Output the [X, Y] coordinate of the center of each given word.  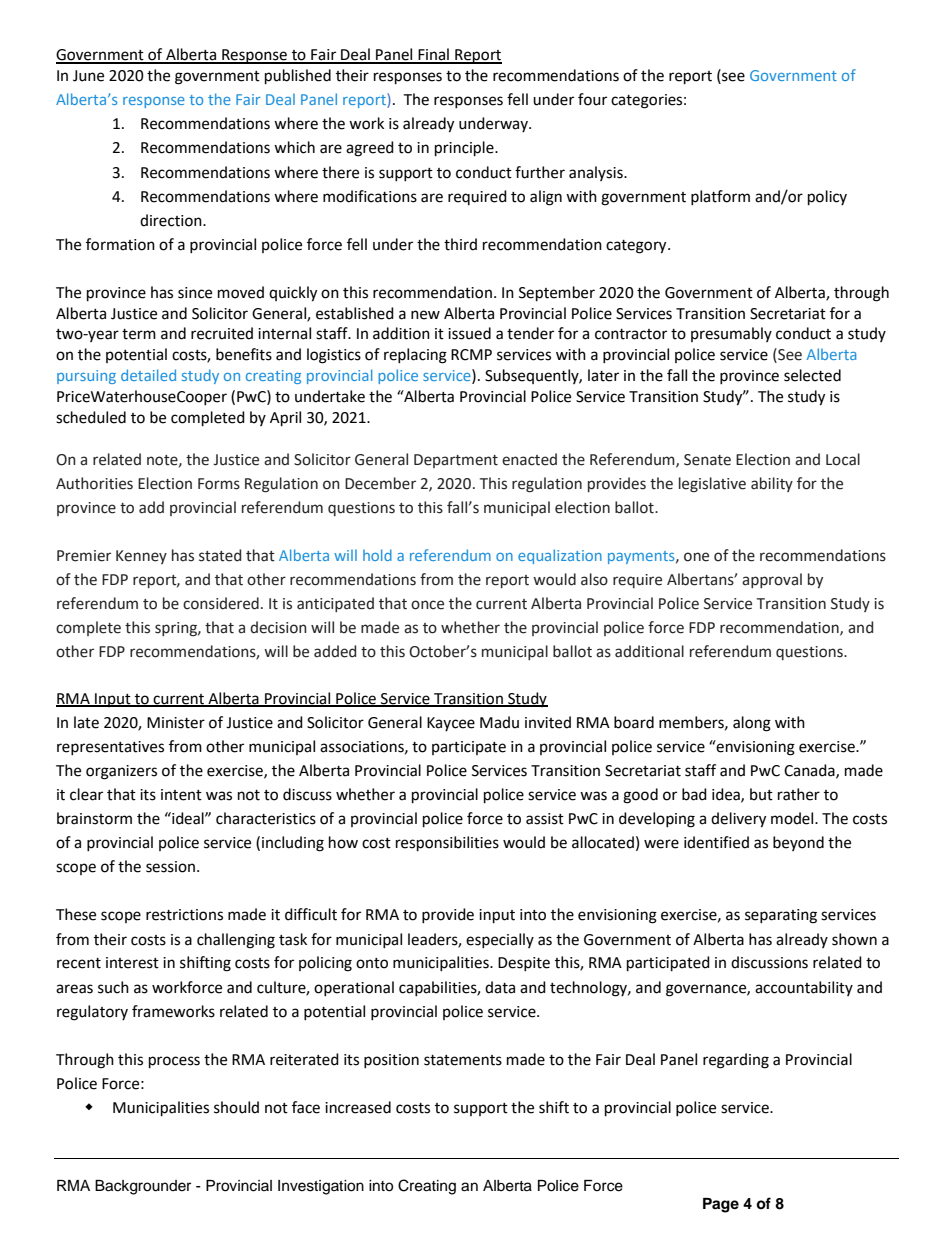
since [195, 293]
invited [548, 722]
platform [720, 197]
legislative [712, 485]
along [752, 724]
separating [781, 916]
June [88, 76]
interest [132, 963]
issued [469, 333]
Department [456, 461]
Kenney [141, 557]
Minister [176, 723]
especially [500, 940]
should [236, 1107]
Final [433, 55]
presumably [731, 334]
